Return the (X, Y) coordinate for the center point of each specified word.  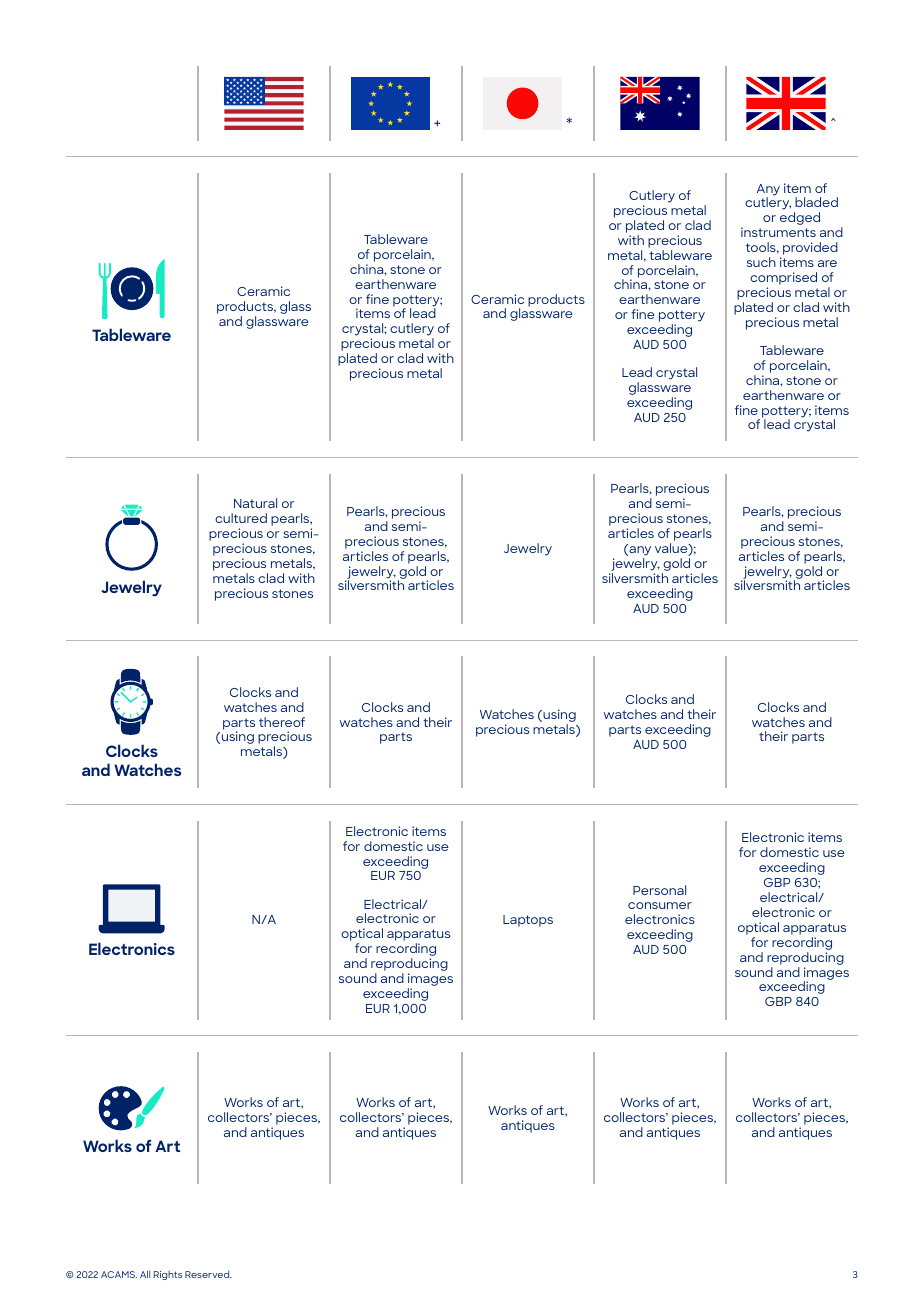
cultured (241, 518)
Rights (168, 1275)
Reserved (208, 1274)
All (145, 1274)
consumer (660, 905)
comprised (783, 280)
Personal (659, 890)
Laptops (528, 921)
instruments (778, 232)
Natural (255, 503)
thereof (282, 722)
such (761, 262)
